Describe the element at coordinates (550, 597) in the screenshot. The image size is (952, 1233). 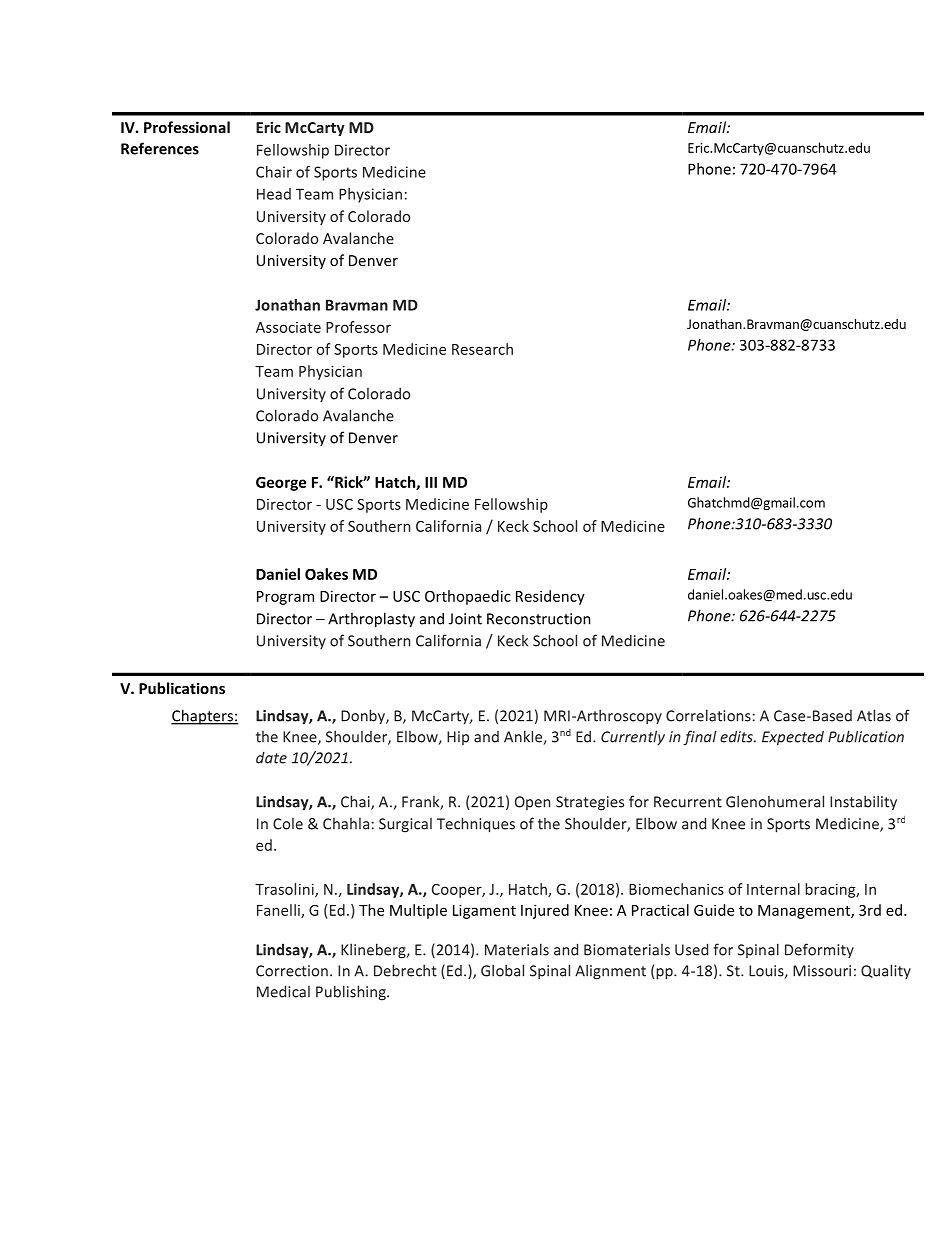
I see `Residency` at that location.
